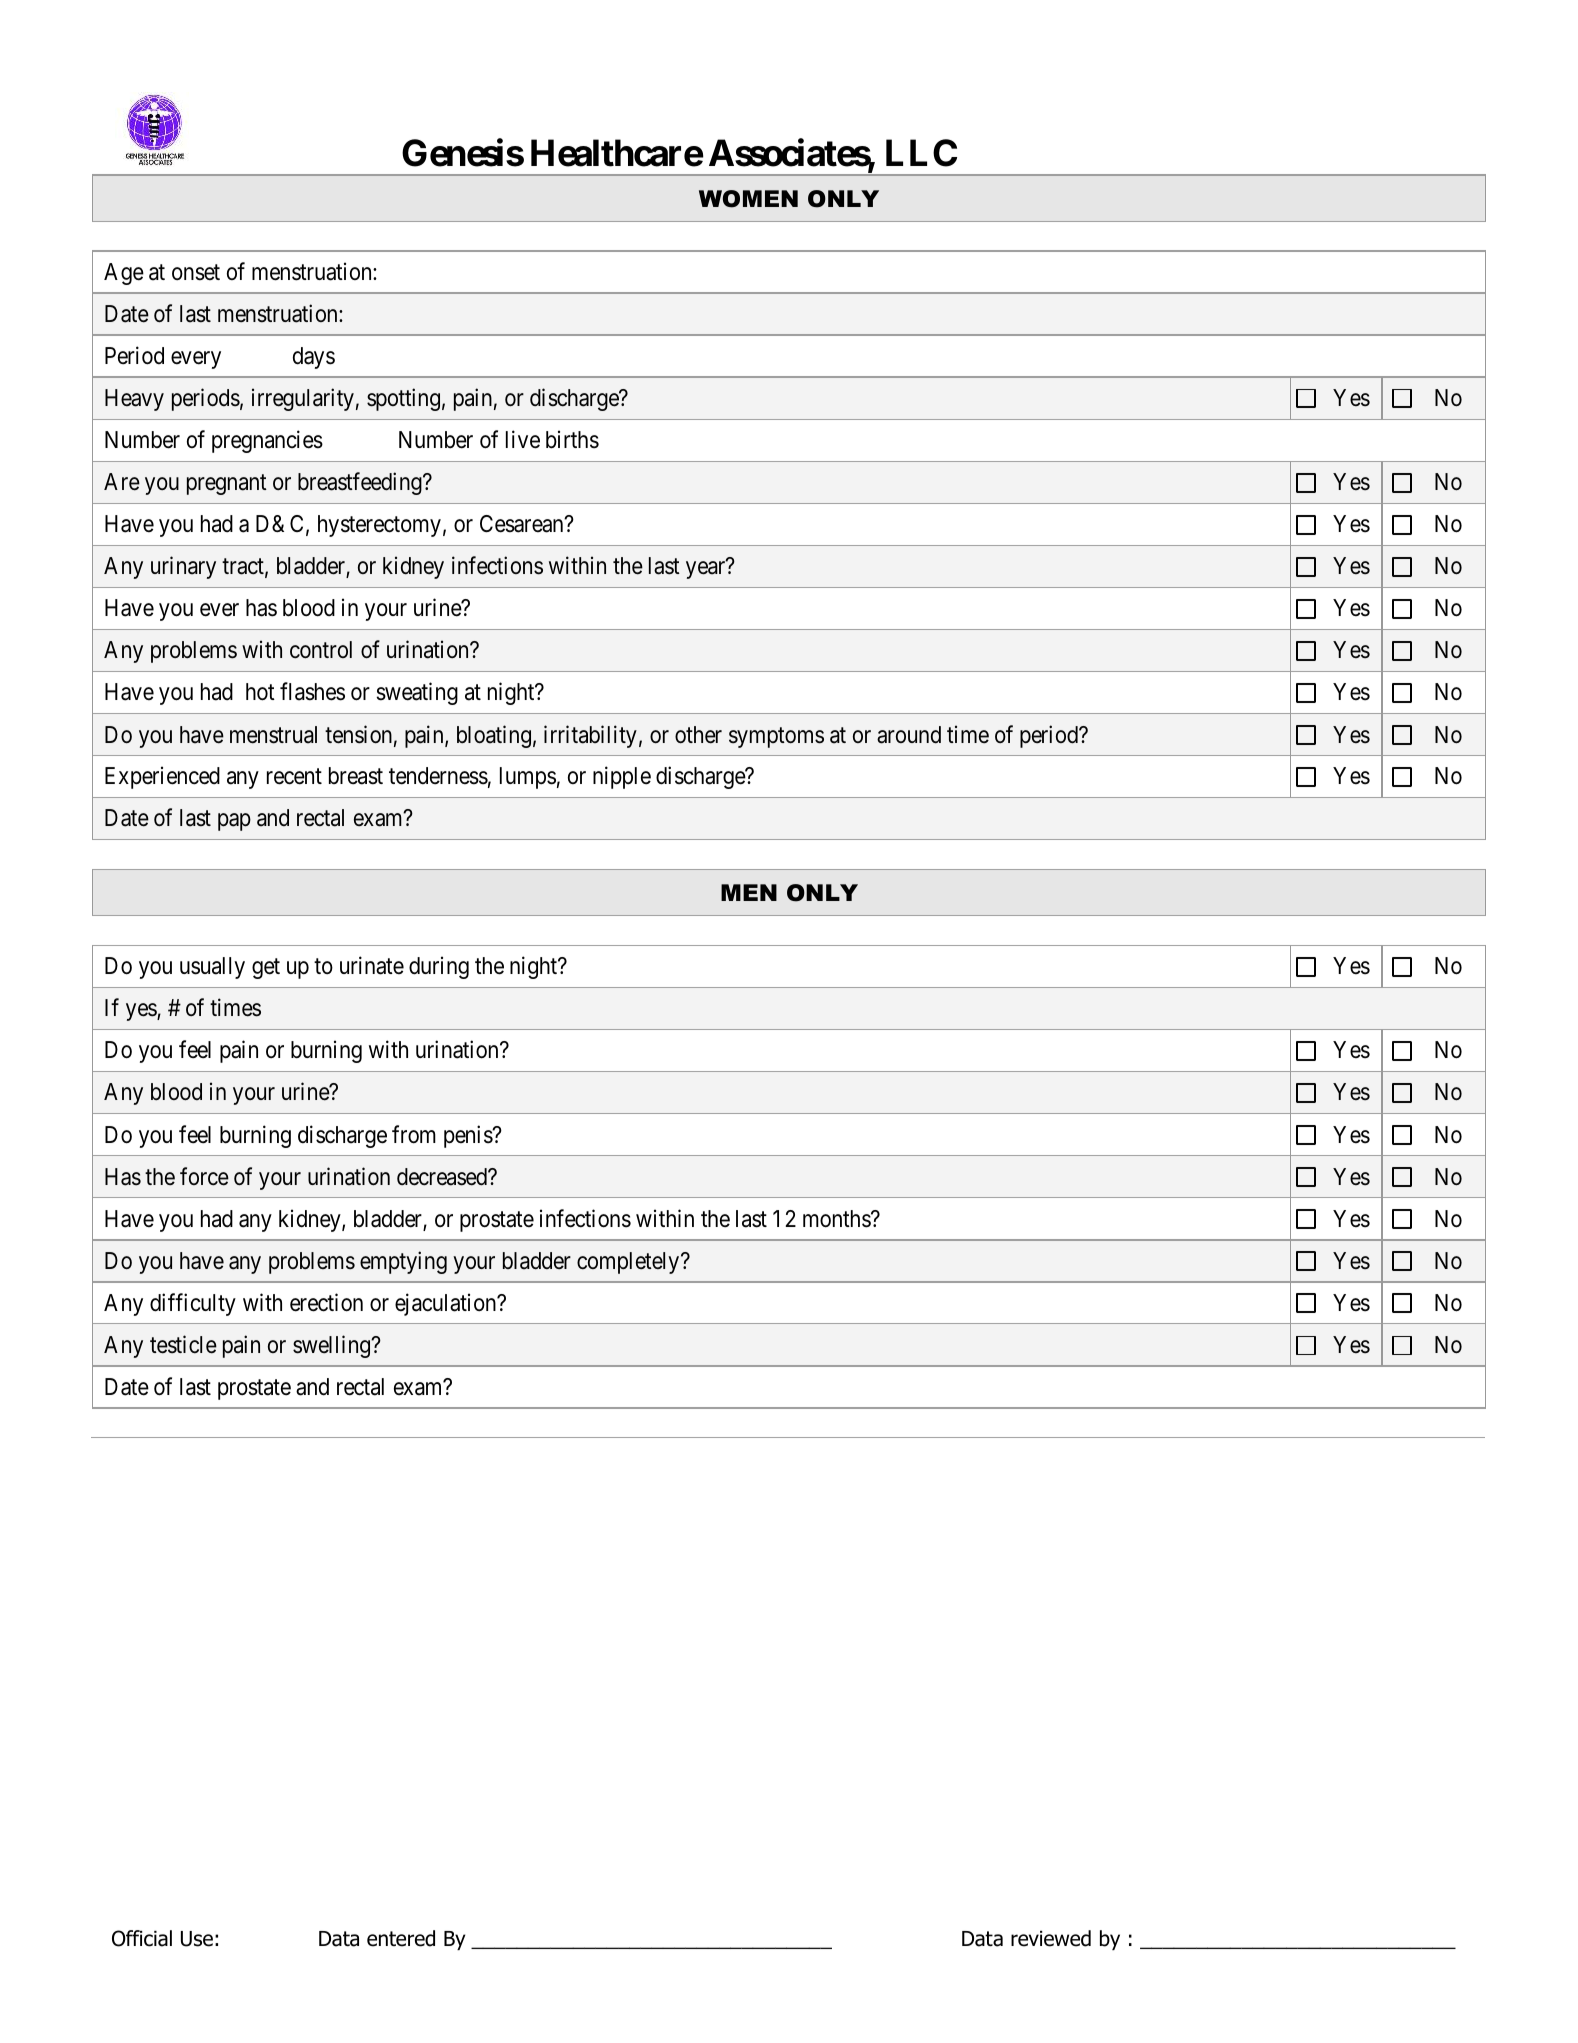 The image size is (1578, 2043). What do you see at coordinates (142, 1938) in the screenshot?
I see `Official` at bounding box center [142, 1938].
